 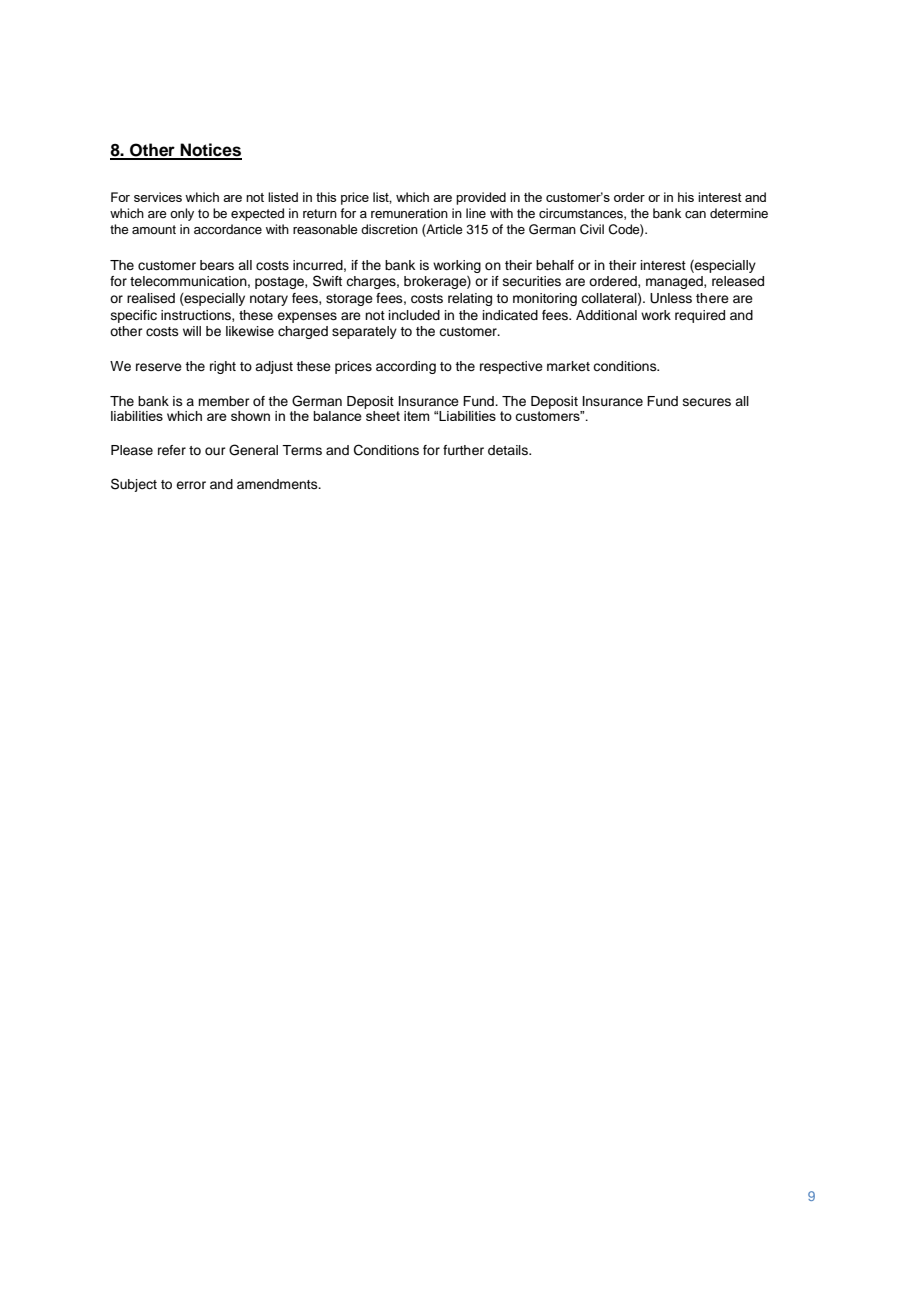 I want to click on Notices, so click(x=210, y=151).
